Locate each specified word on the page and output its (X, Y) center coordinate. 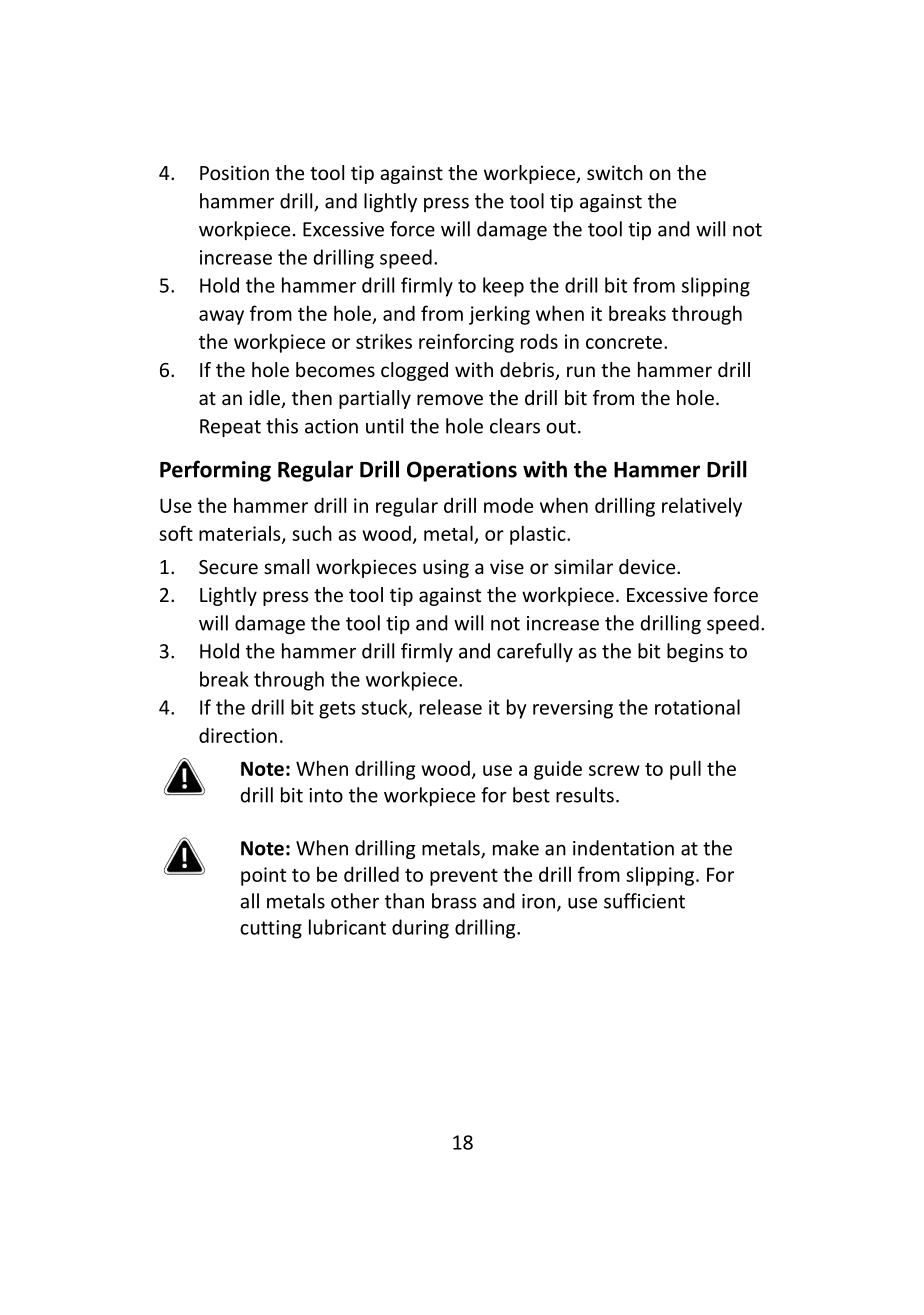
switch (615, 172)
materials (241, 534)
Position (234, 172)
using (446, 568)
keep (503, 287)
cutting (271, 929)
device (648, 566)
